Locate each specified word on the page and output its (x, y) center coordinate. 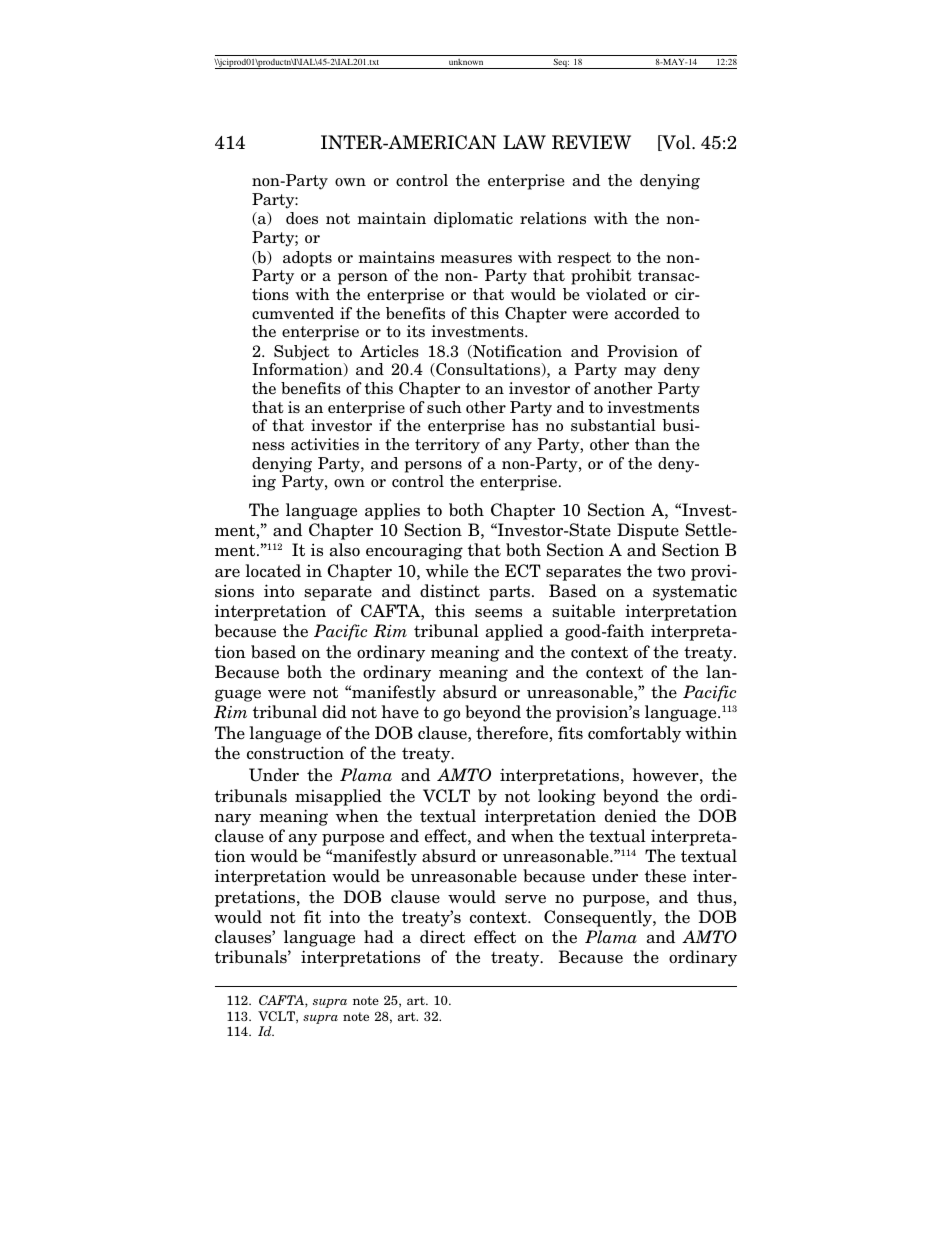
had (379, 937)
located (273, 571)
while (447, 571)
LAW (524, 142)
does (302, 218)
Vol (676, 143)
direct (442, 937)
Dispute (648, 531)
